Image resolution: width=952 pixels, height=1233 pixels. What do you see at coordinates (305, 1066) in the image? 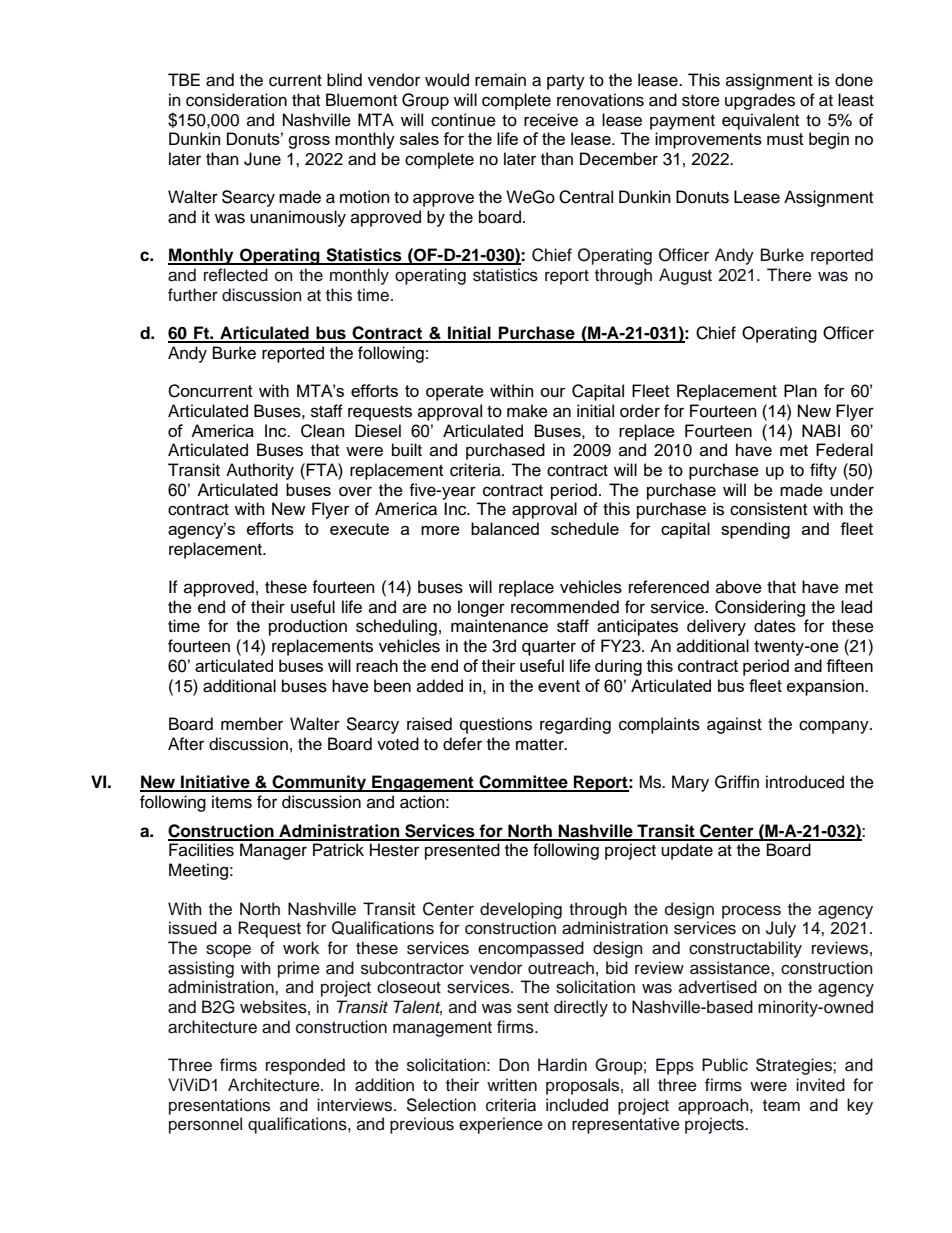
I see `responded` at bounding box center [305, 1066].
